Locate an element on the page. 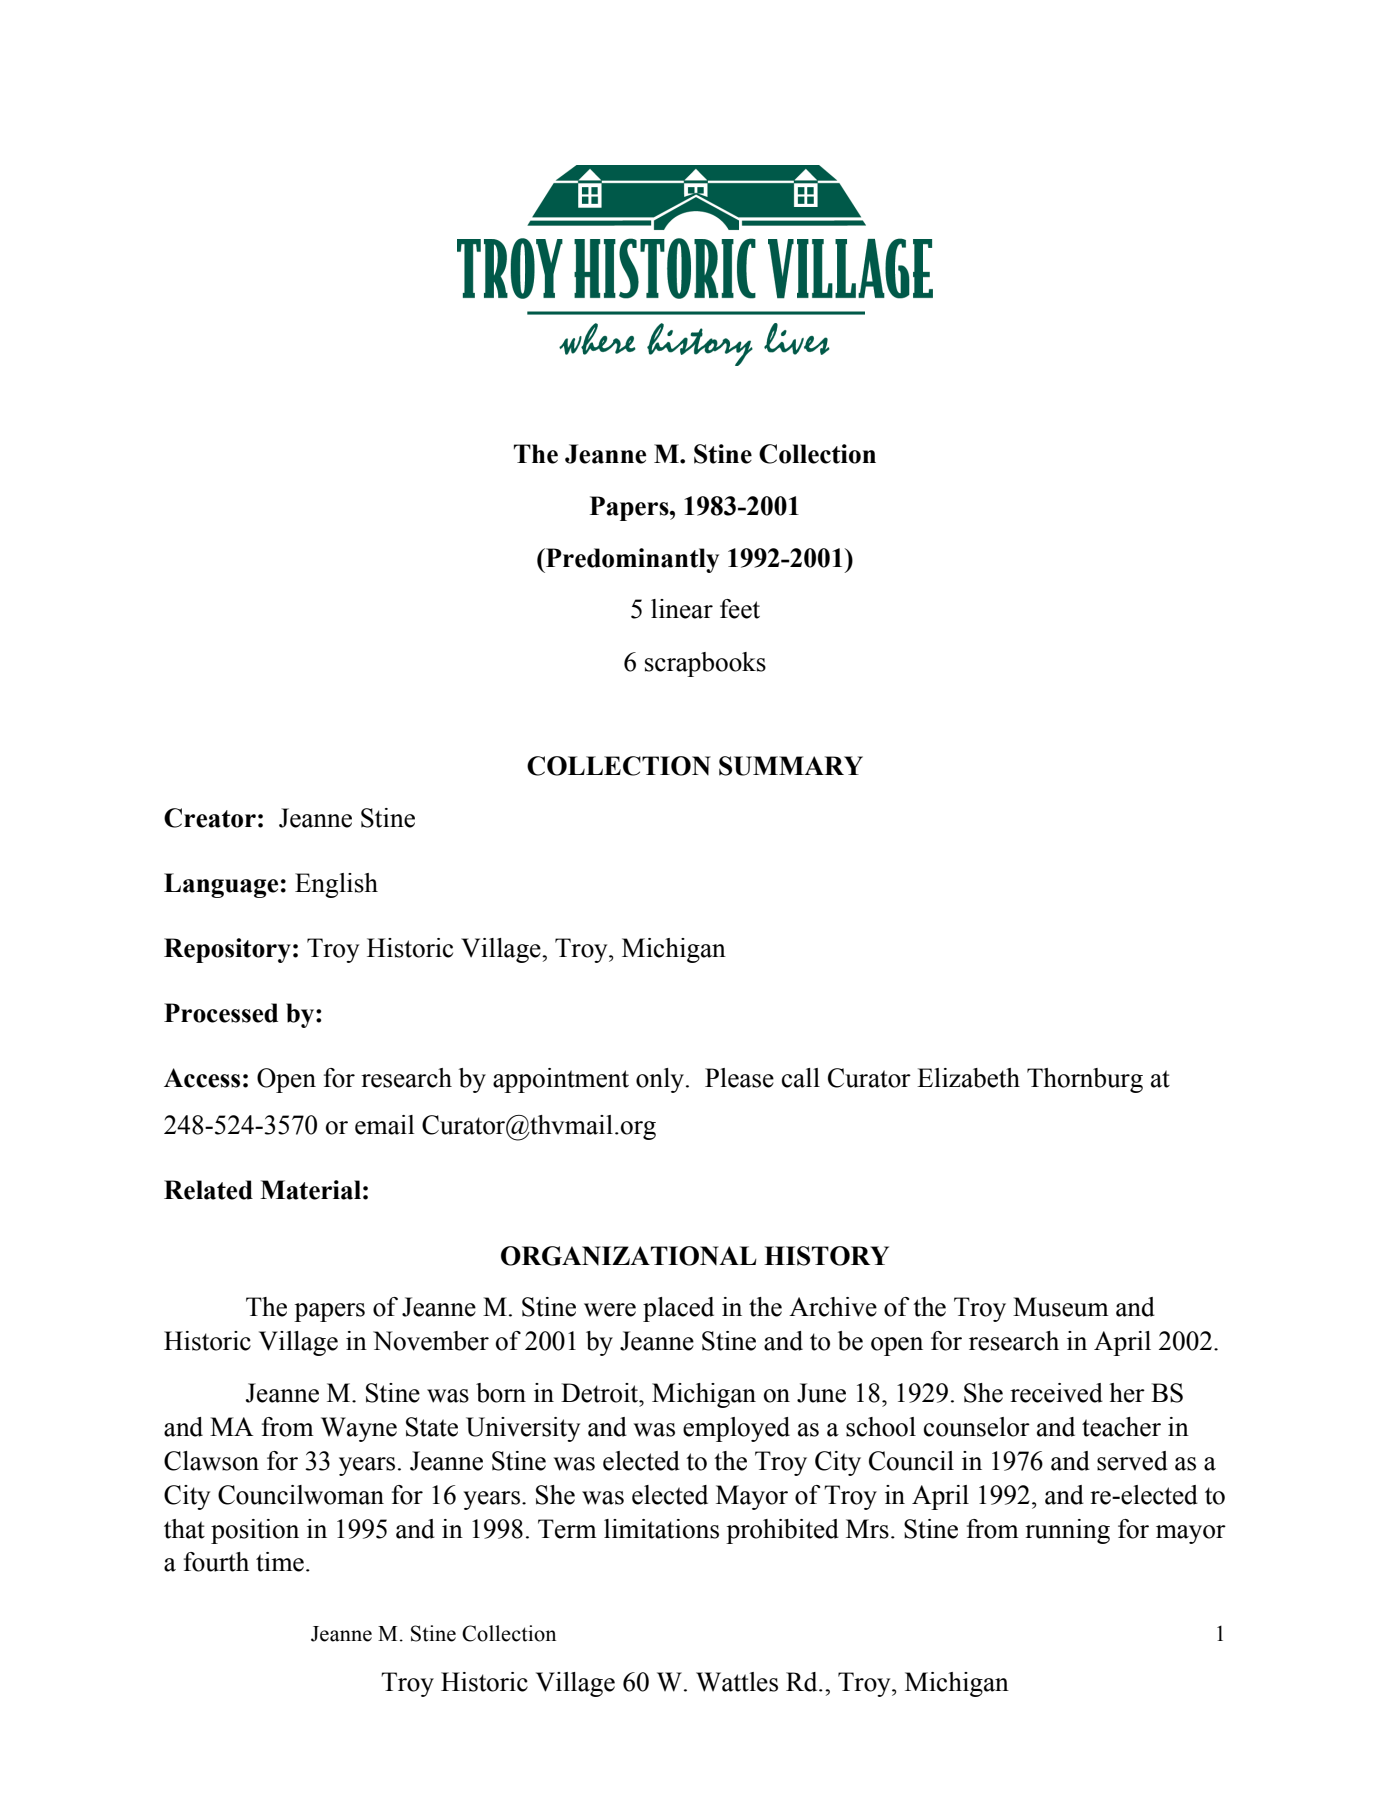 This image has height=1798, width=1389. email is located at coordinates (384, 1125).
